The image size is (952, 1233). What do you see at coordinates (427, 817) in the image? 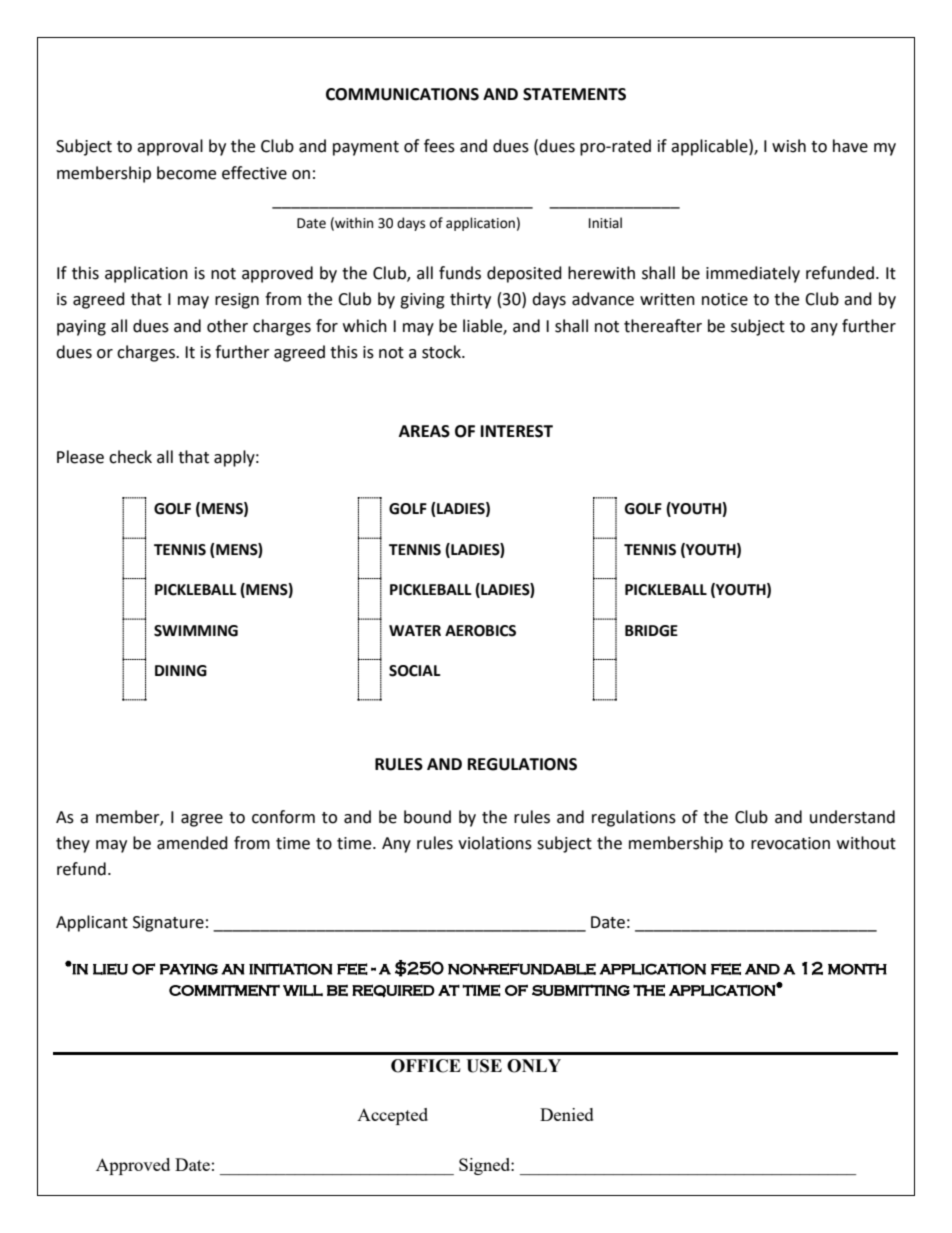
I see `bound` at bounding box center [427, 817].
